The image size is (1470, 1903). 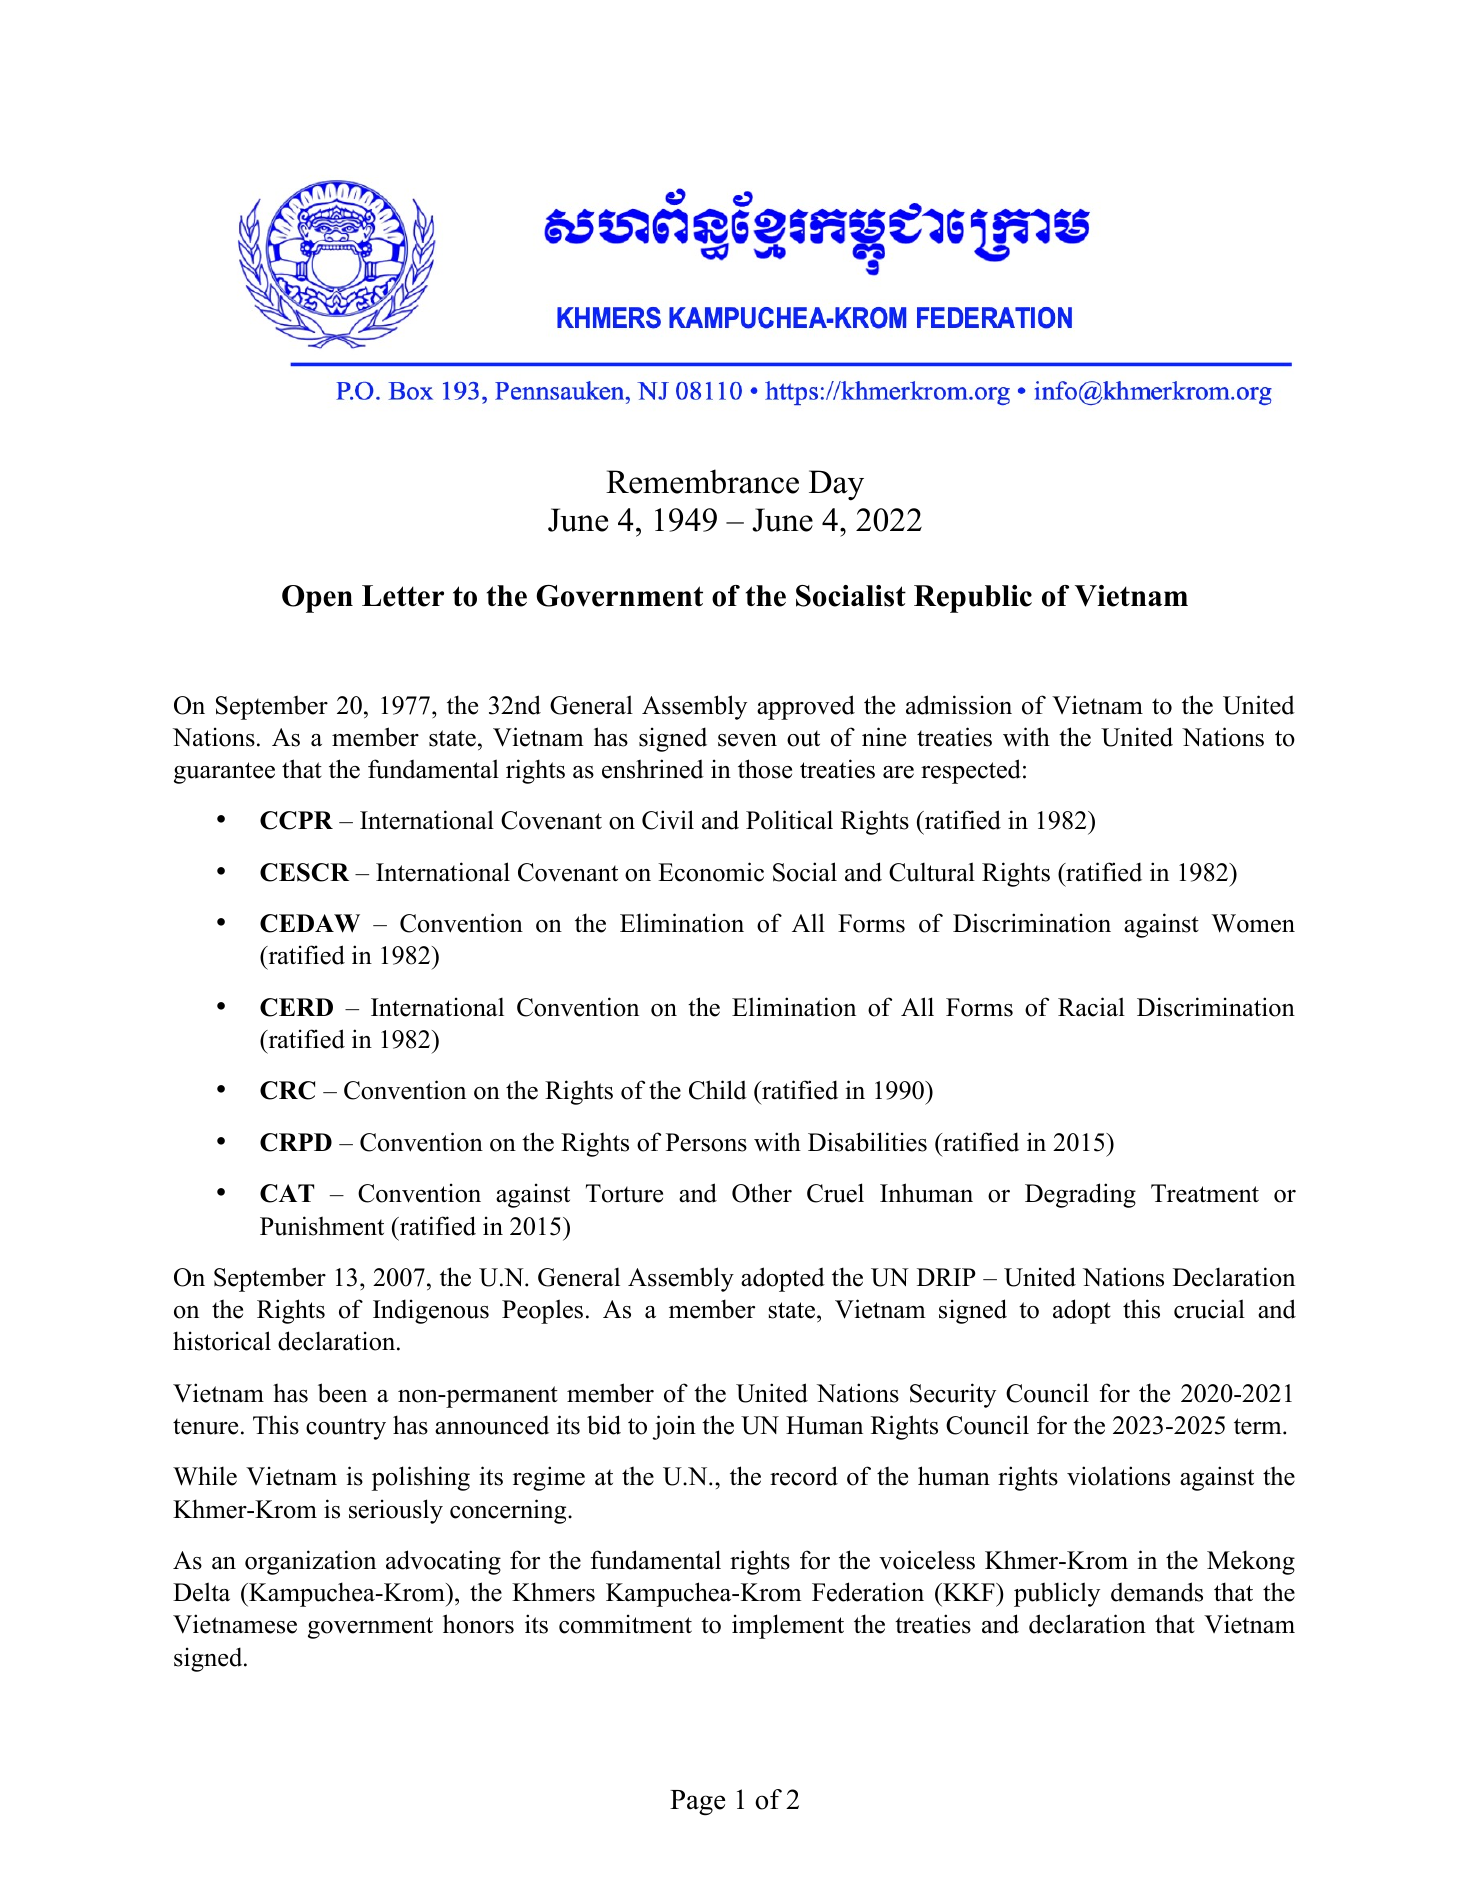 What do you see at coordinates (1157, 1592) in the screenshot?
I see `demands` at bounding box center [1157, 1592].
